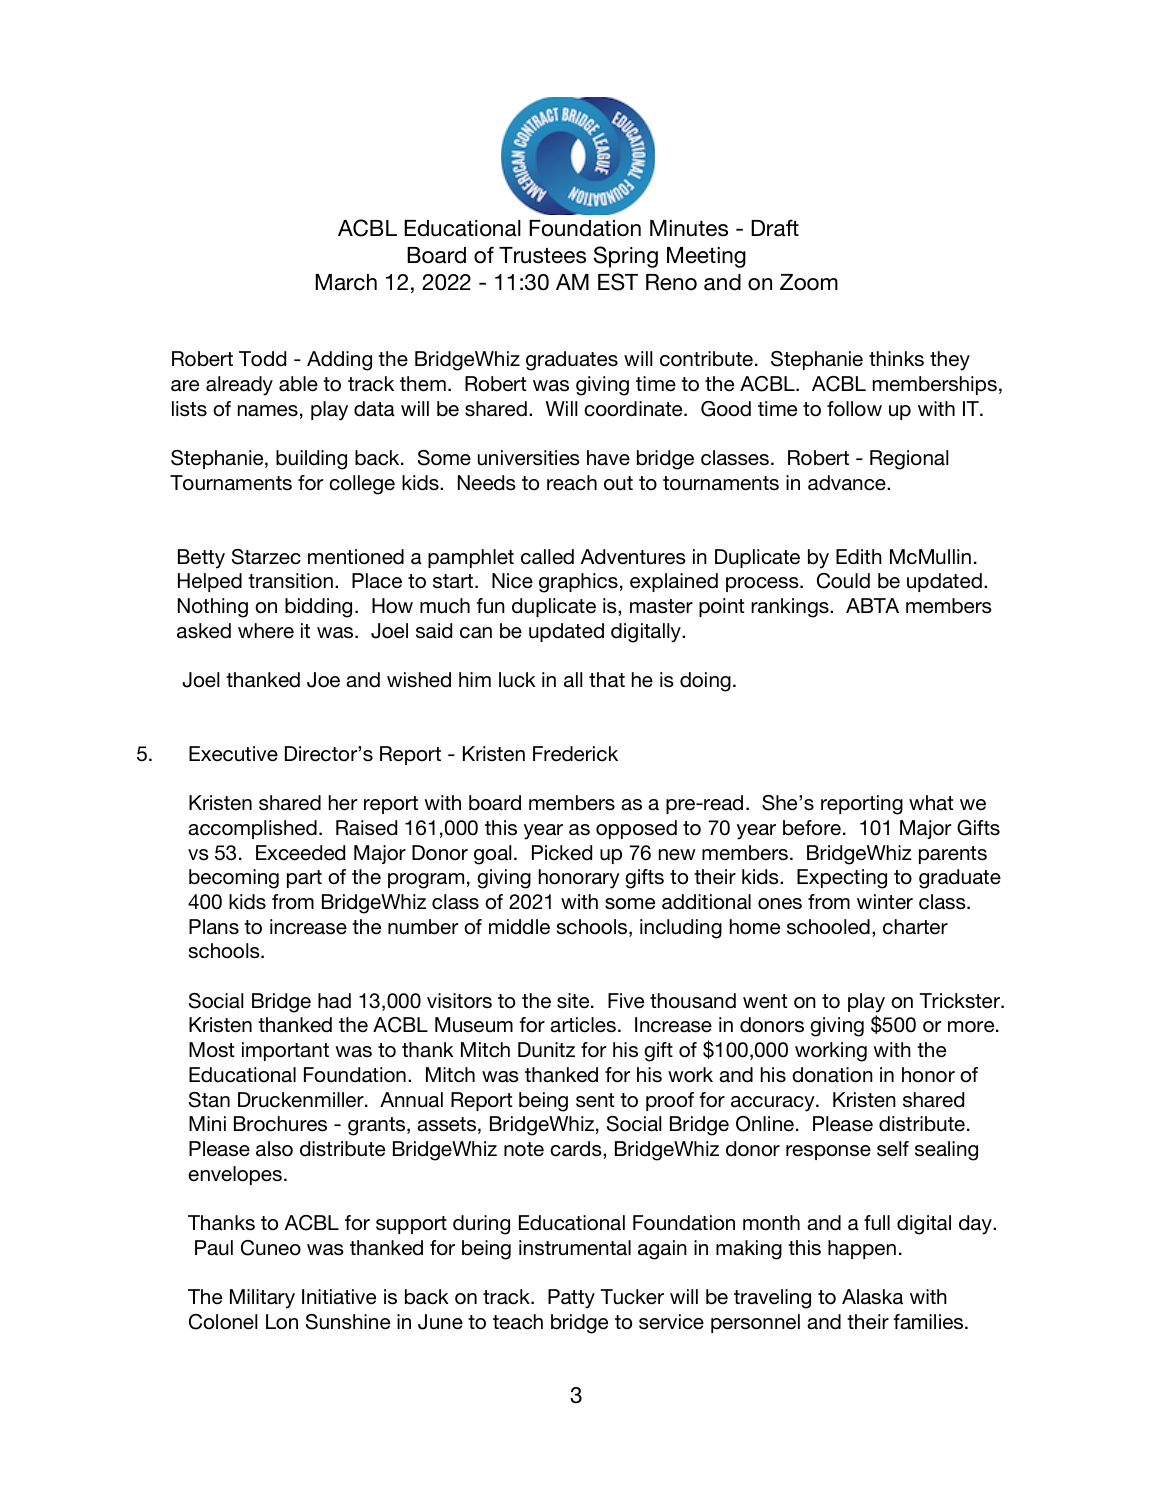 Image resolution: width=1151 pixels, height=1489 pixels. Describe the element at coordinates (872, 1297) in the image. I see `Alaska` at that location.
